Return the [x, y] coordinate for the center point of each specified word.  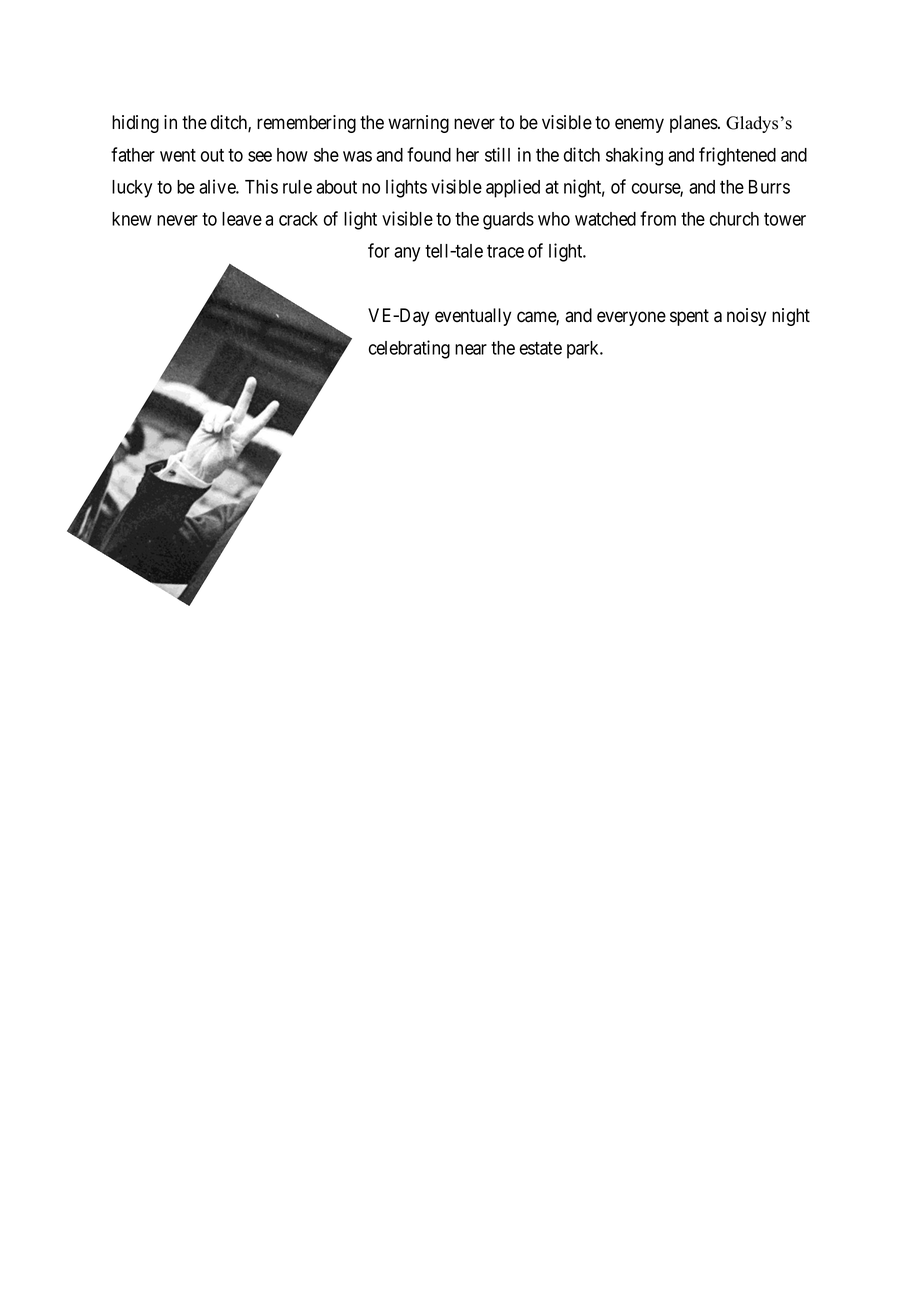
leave [242, 219]
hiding [135, 124]
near [471, 349]
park [584, 350]
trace [505, 251]
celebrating [409, 349]
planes [694, 124]
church [734, 219]
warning [418, 124]
